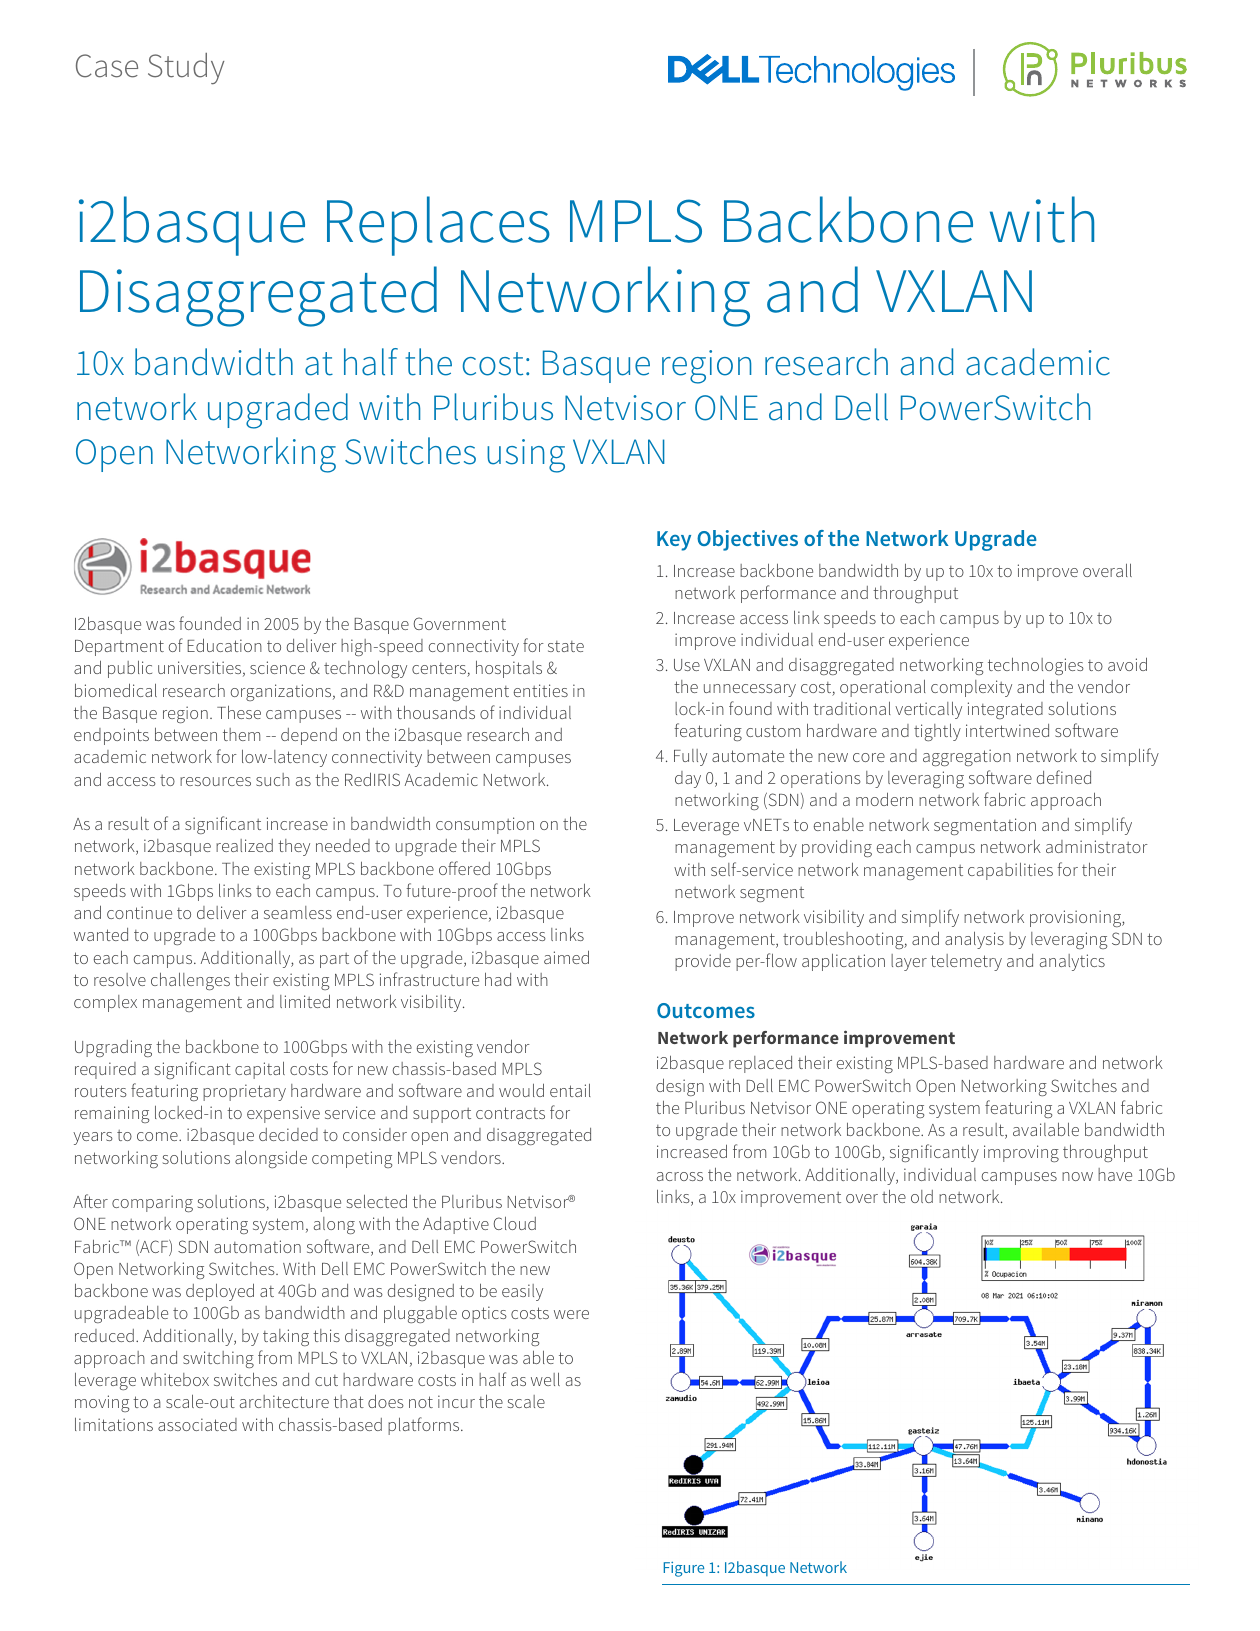  What do you see at coordinates (244, 845) in the screenshot?
I see `realized` at bounding box center [244, 845].
